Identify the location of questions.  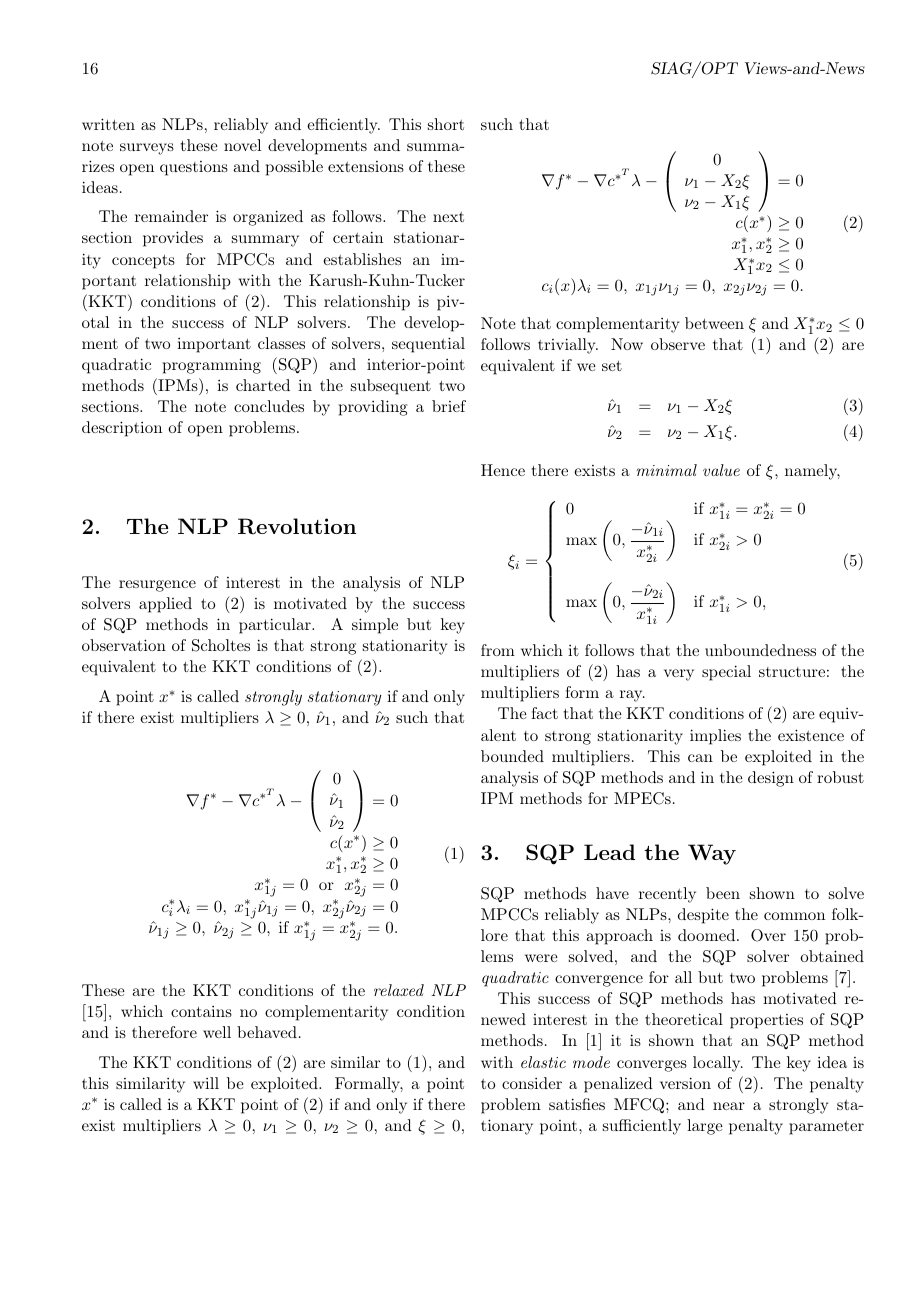
(194, 168).
